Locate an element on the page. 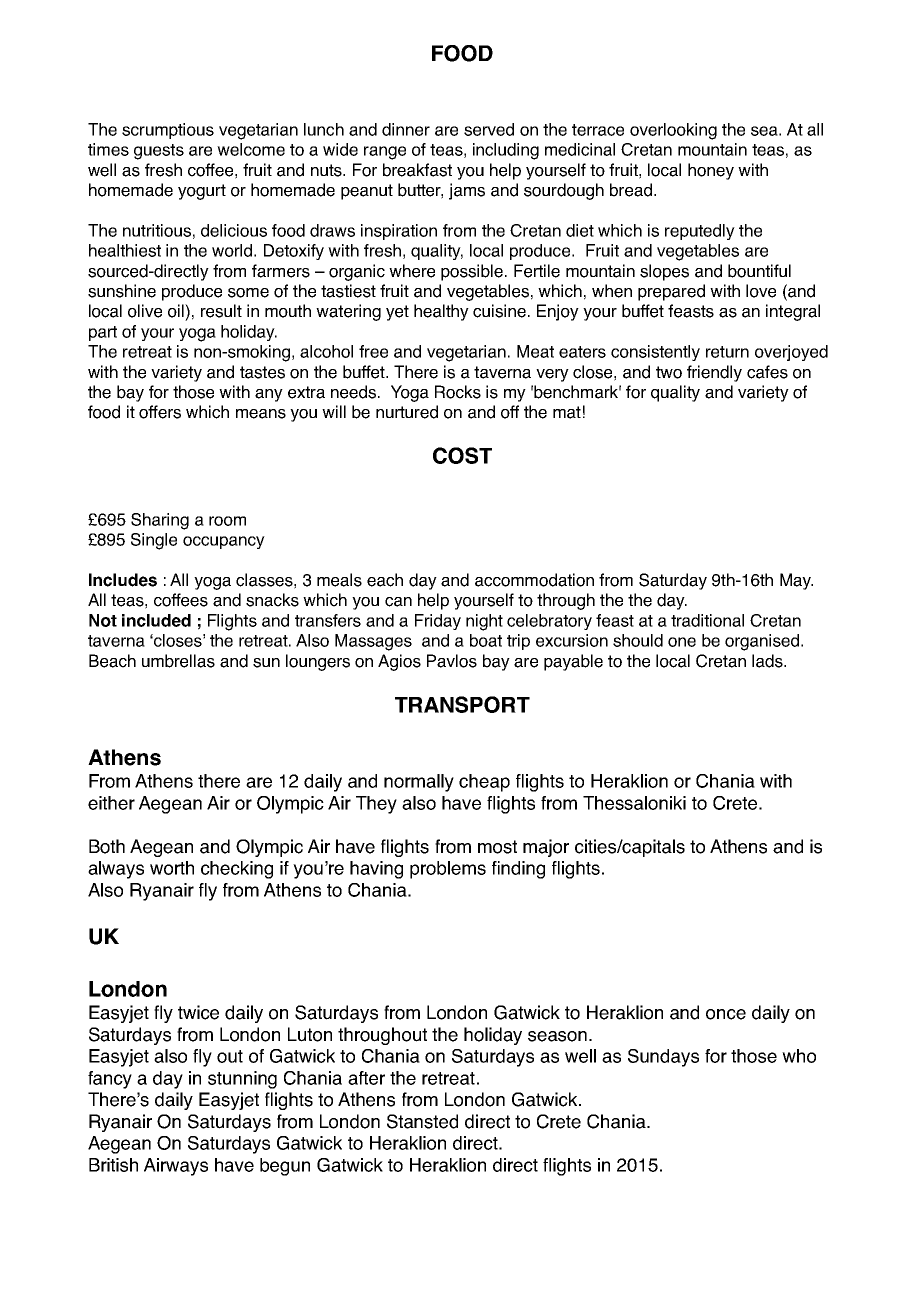 This image has height=1308, width=924. problems is located at coordinates (448, 870).
